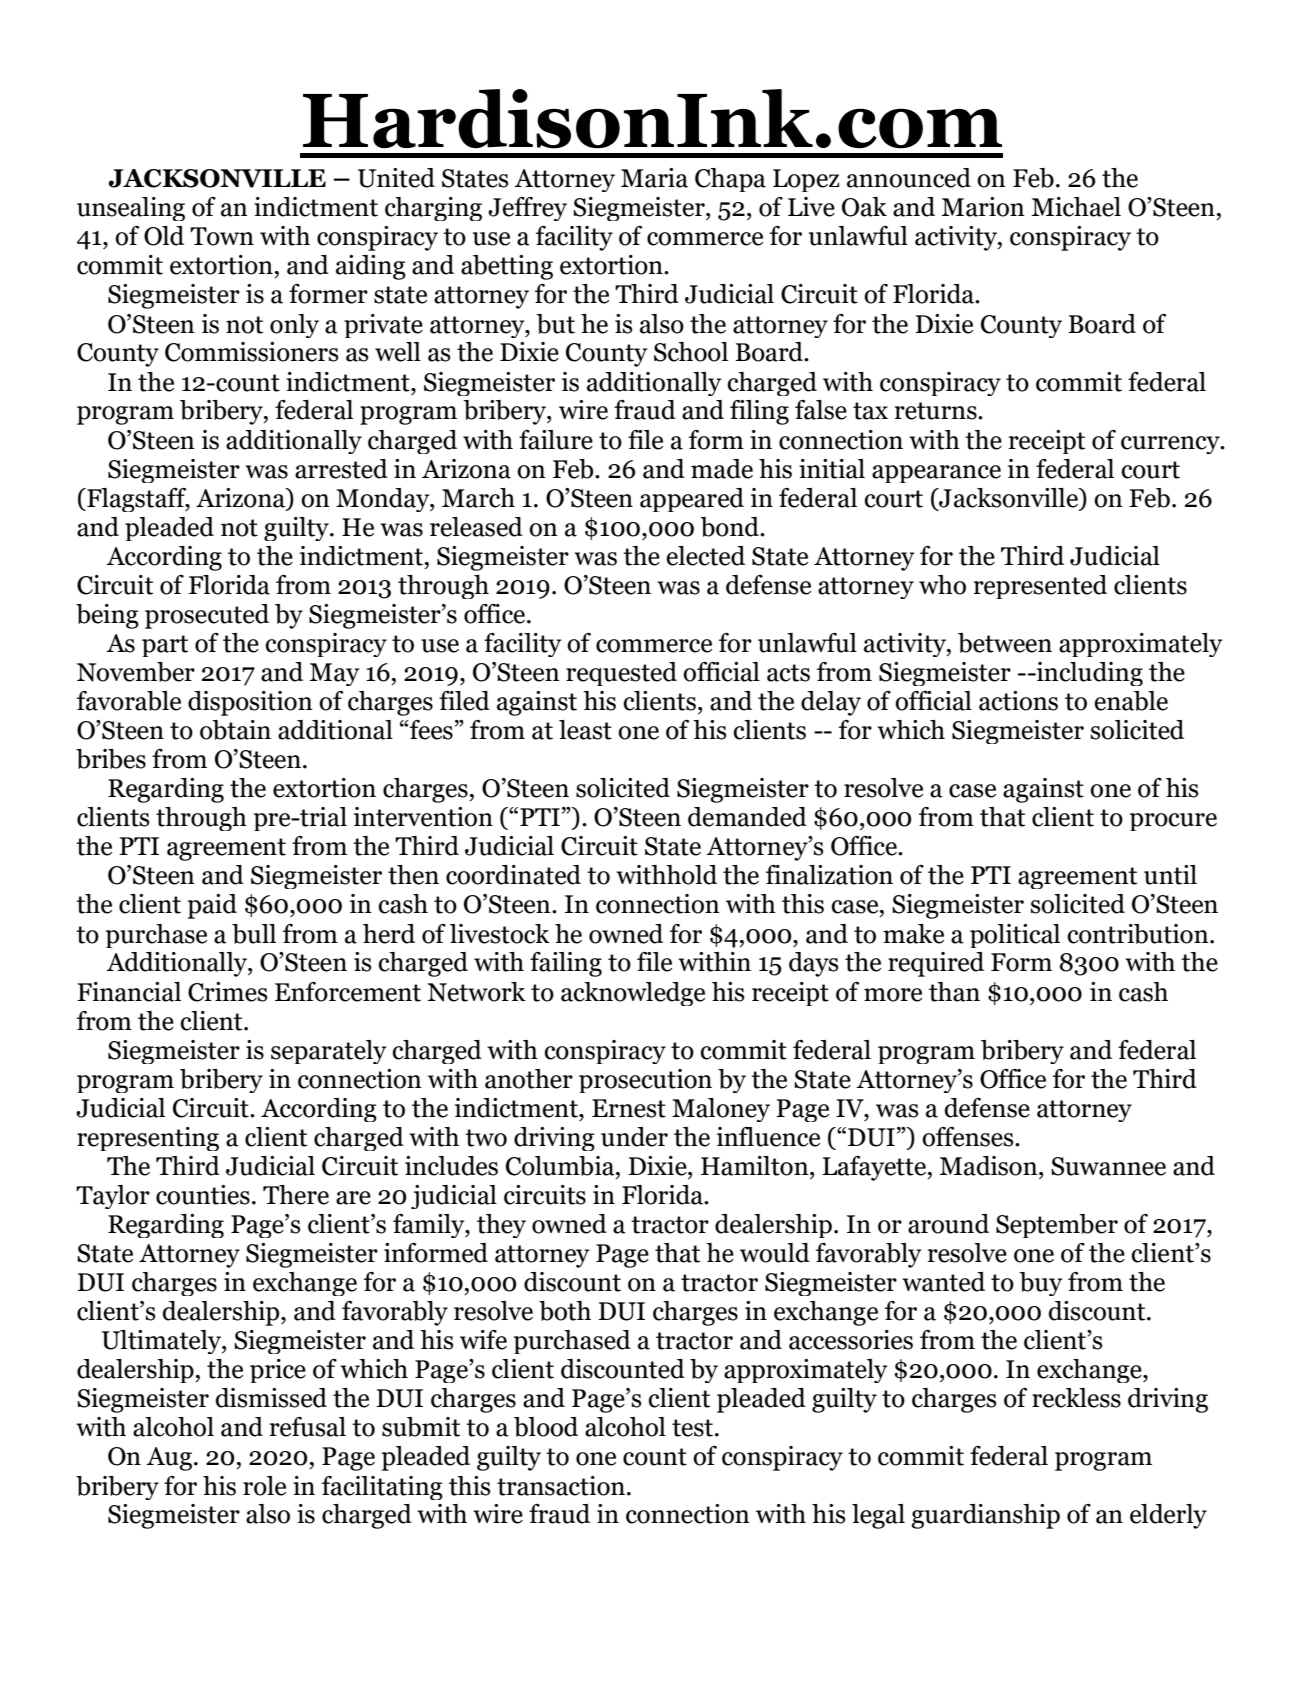 This screenshot has height=1687, width=1304. I want to click on Town, so click(222, 236).
